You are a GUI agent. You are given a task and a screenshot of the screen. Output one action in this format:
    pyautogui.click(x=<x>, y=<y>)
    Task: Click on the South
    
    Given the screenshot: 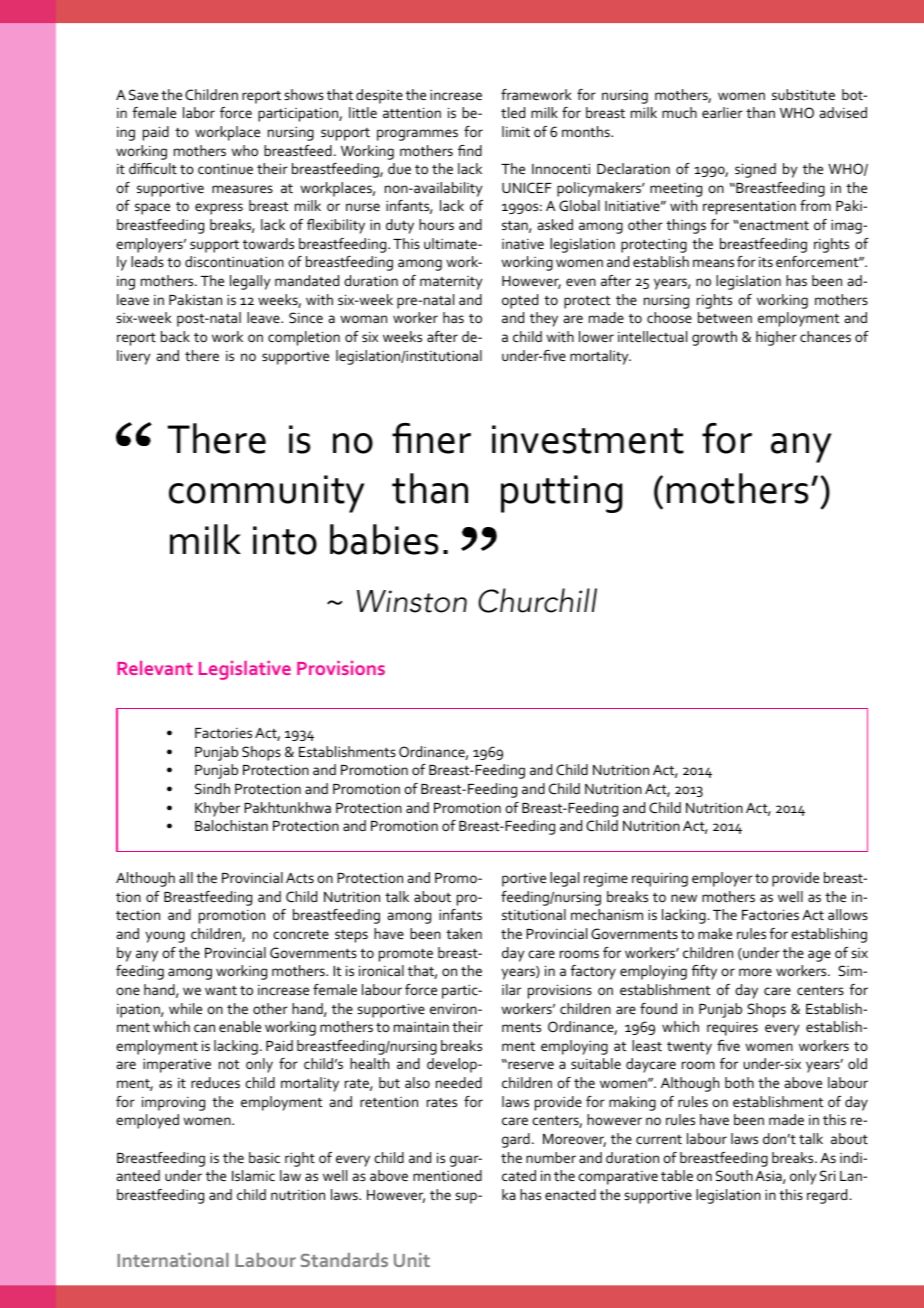 What is the action you would take?
    pyautogui.click(x=734, y=1175)
